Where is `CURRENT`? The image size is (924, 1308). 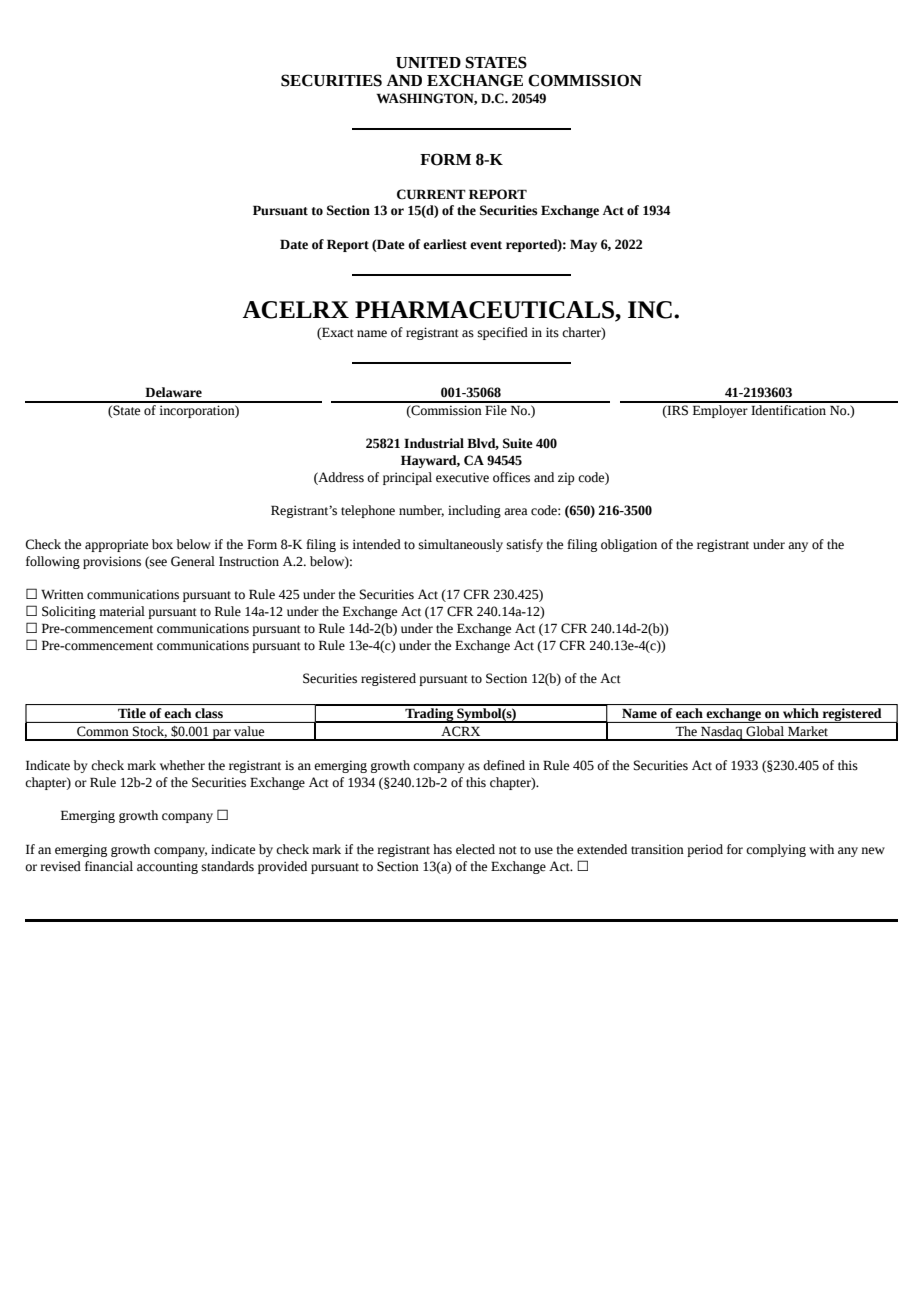
CURRENT is located at coordinates (431, 194).
